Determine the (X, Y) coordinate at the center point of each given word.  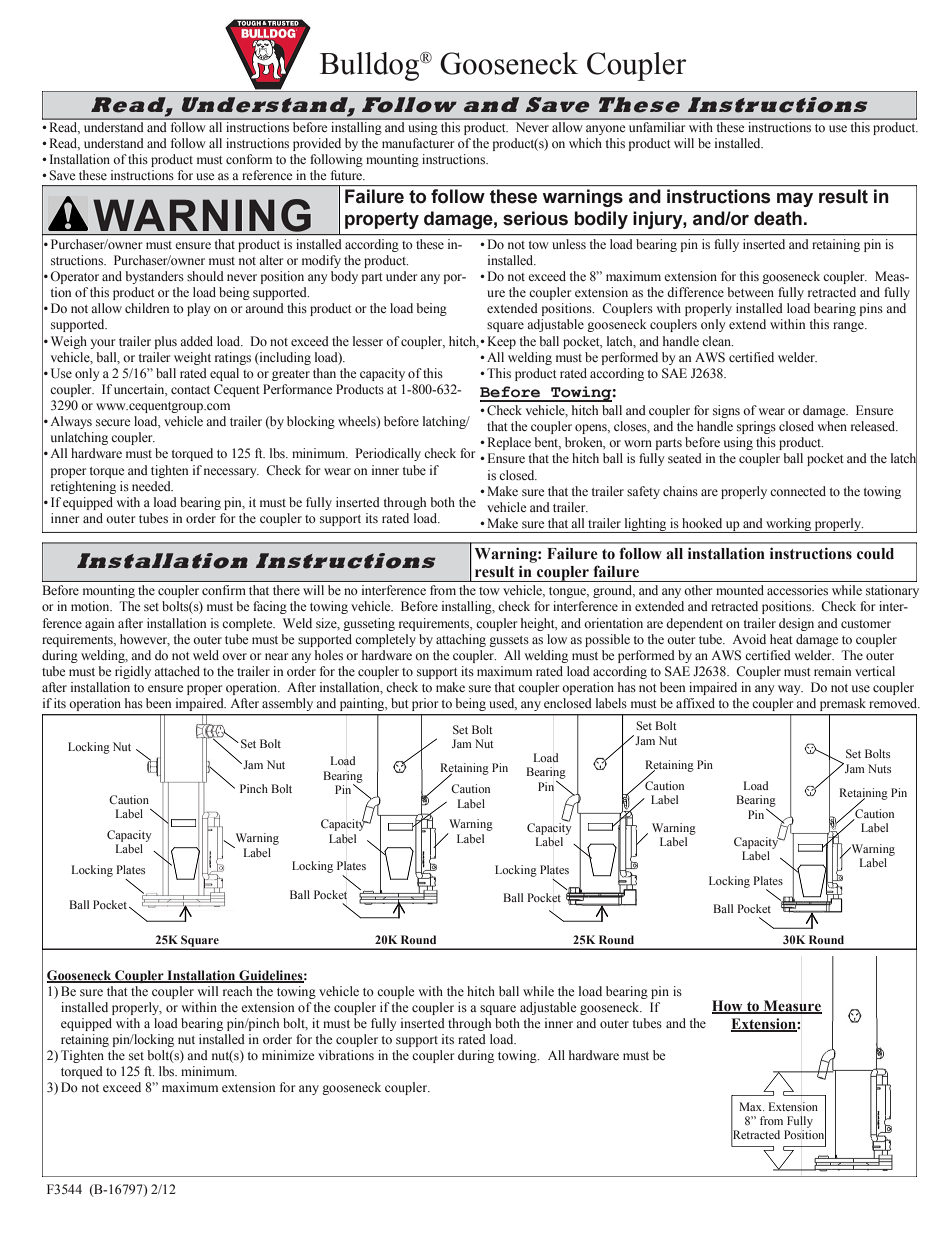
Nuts (879, 768)
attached (177, 671)
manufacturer (418, 143)
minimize (288, 1055)
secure (113, 422)
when (832, 426)
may (795, 199)
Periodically (388, 454)
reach (237, 991)
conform (249, 159)
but (400, 703)
